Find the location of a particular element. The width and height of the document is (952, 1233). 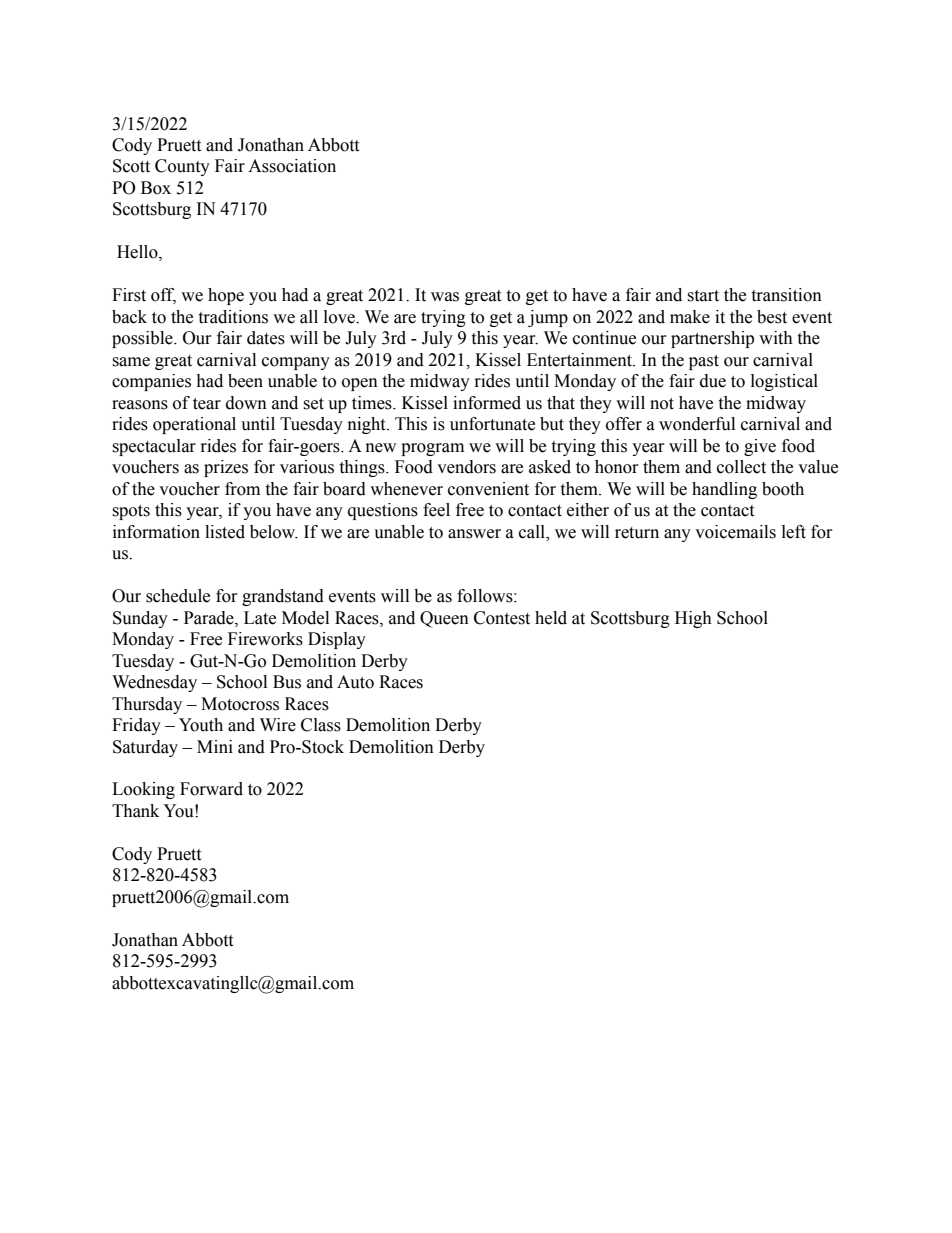

handling is located at coordinates (724, 490).
